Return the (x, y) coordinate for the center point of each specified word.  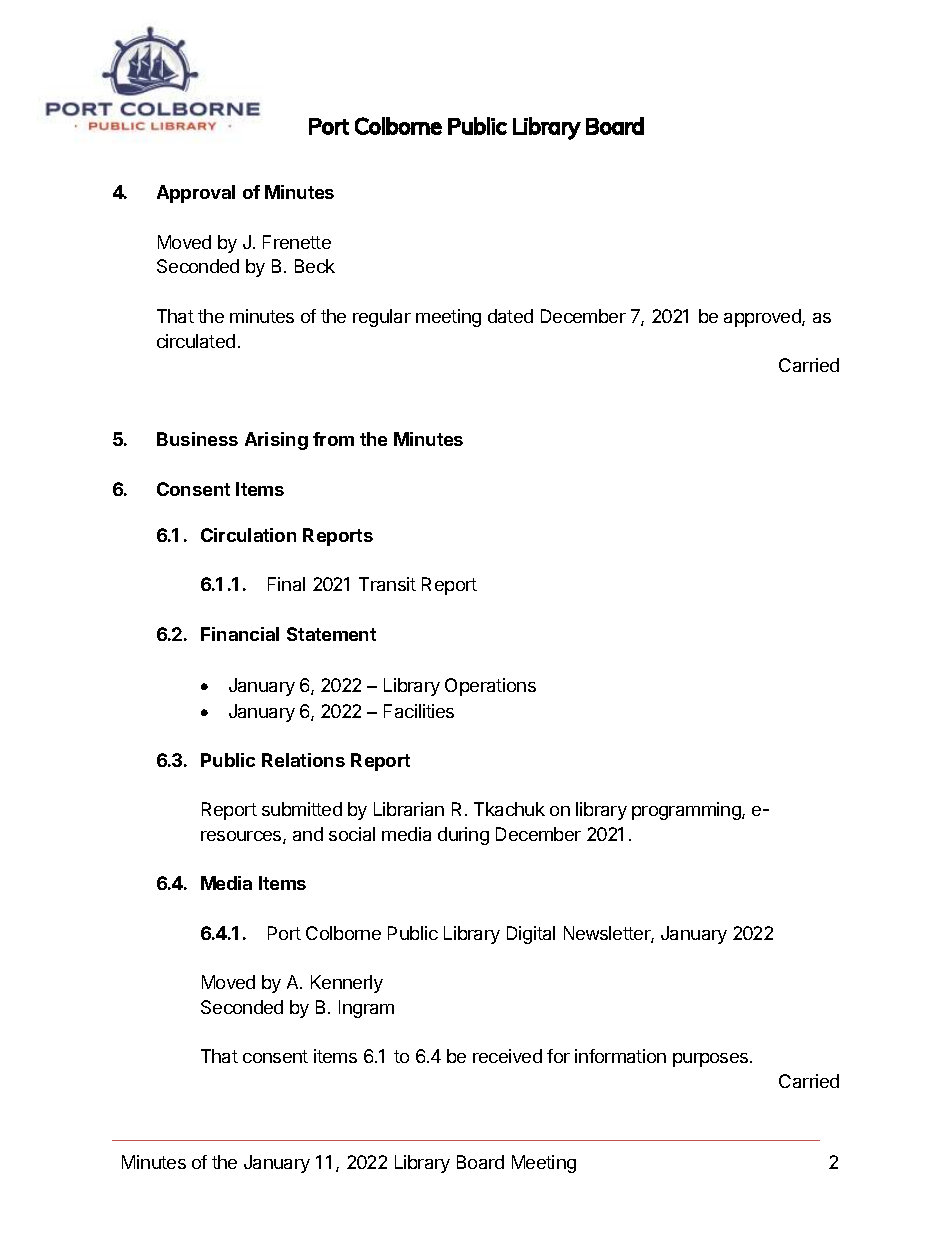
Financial (240, 634)
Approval (196, 194)
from (333, 439)
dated (510, 316)
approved (763, 318)
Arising (276, 441)
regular (382, 318)
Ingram (366, 1009)
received (507, 1056)
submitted (302, 809)
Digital (531, 935)
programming (687, 811)
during (463, 836)
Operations (490, 687)
